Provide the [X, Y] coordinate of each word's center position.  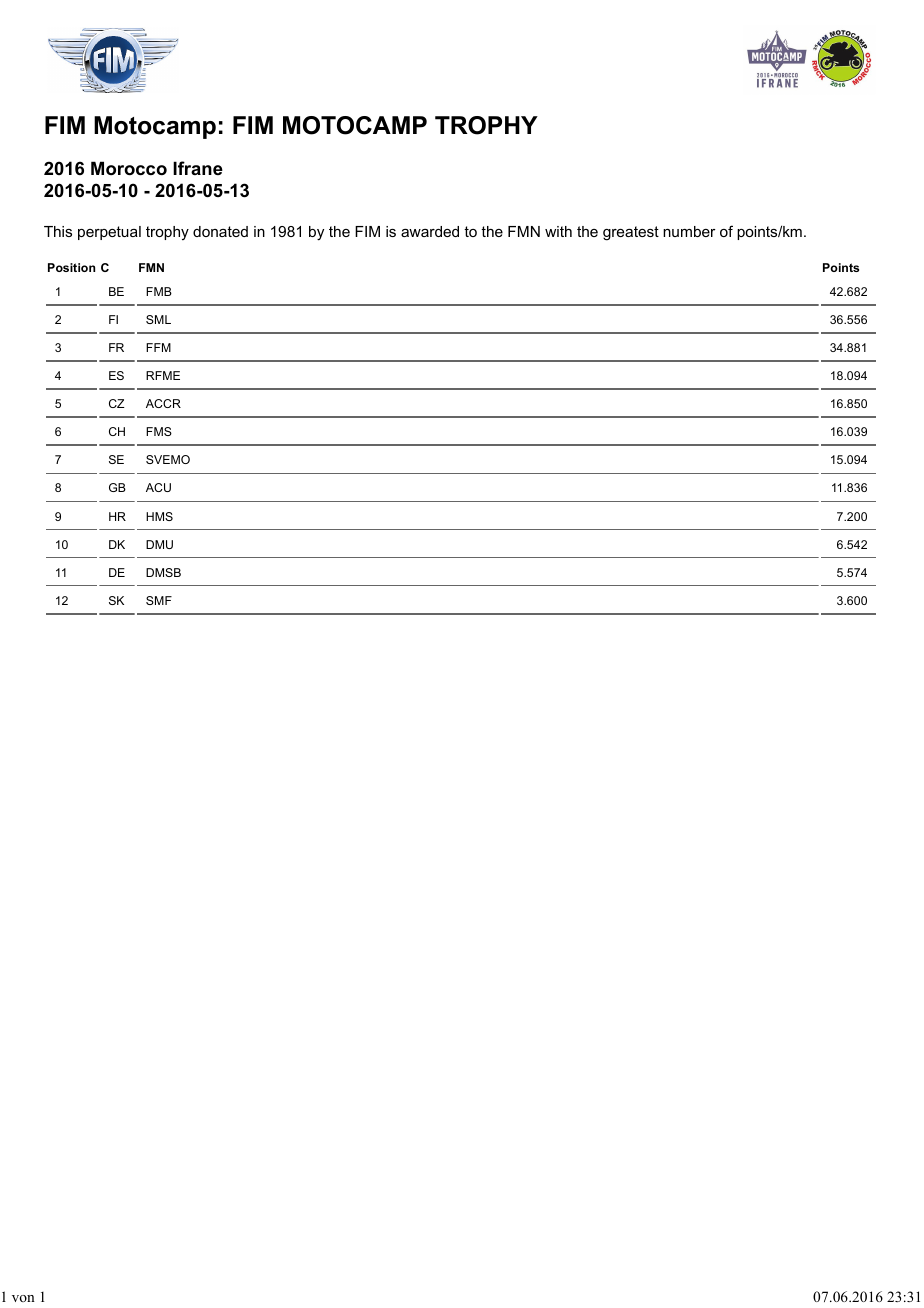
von [23, 1298]
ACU [158, 487]
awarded [430, 231]
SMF [159, 600]
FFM [158, 347]
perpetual [109, 233]
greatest [631, 233]
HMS [159, 516]
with [558, 231]
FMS [159, 431]
